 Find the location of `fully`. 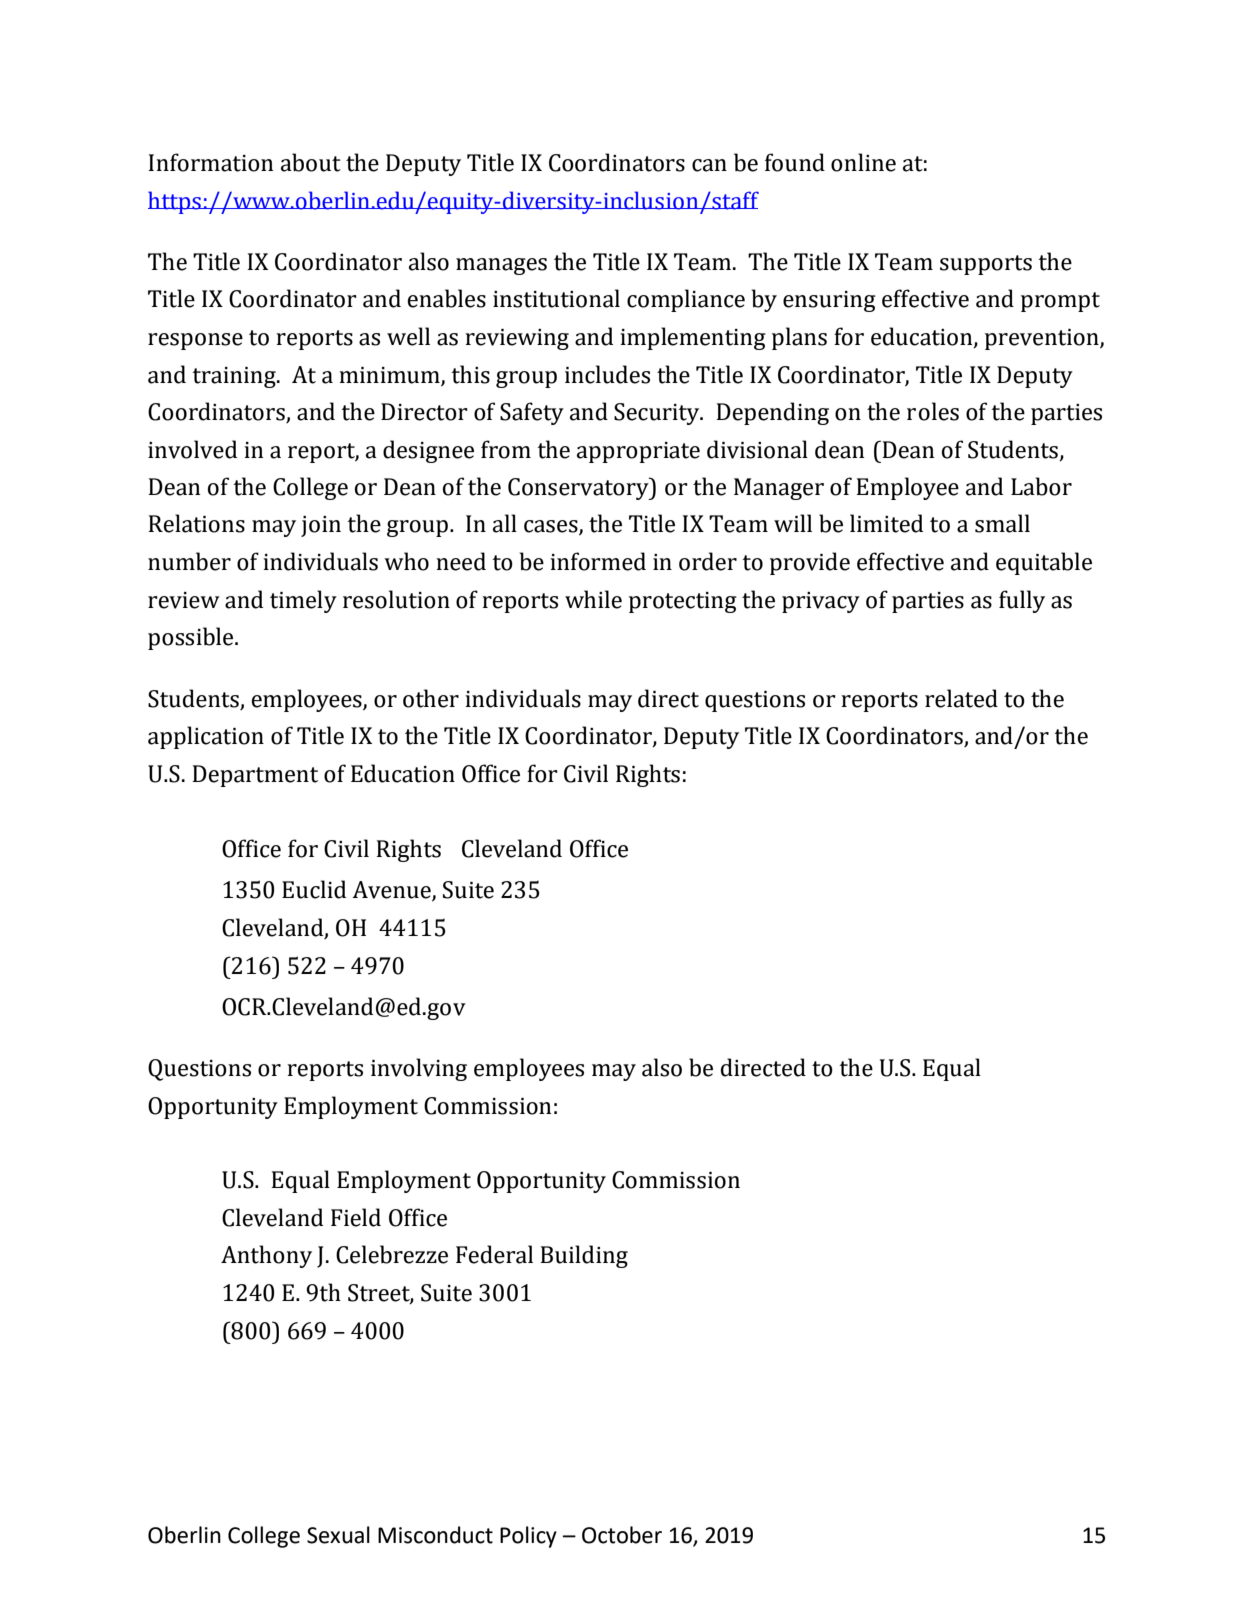

fully is located at coordinates (1022, 601).
